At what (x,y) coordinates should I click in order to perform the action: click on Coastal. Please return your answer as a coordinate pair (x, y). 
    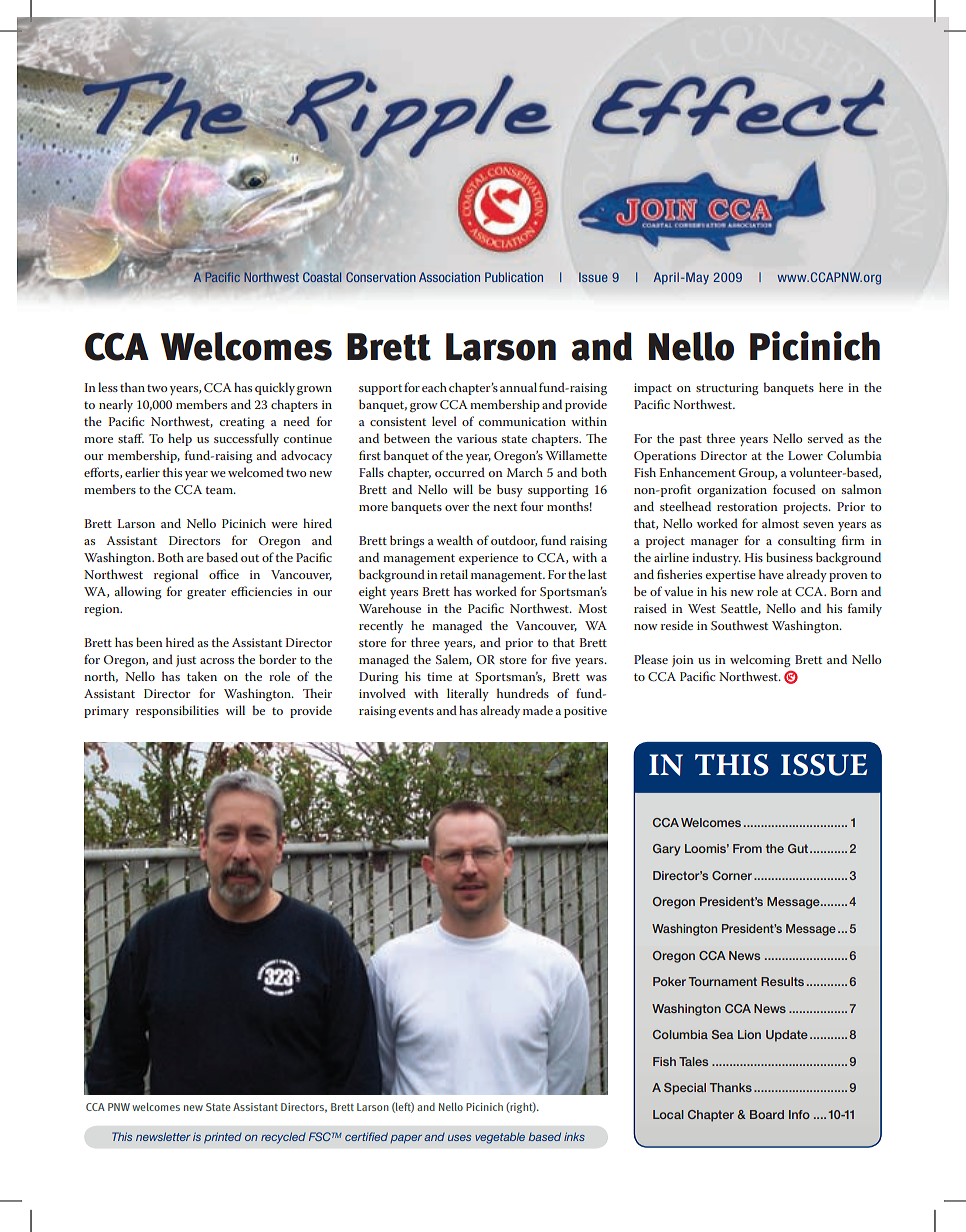
    Looking at the image, I should click on (322, 277).
